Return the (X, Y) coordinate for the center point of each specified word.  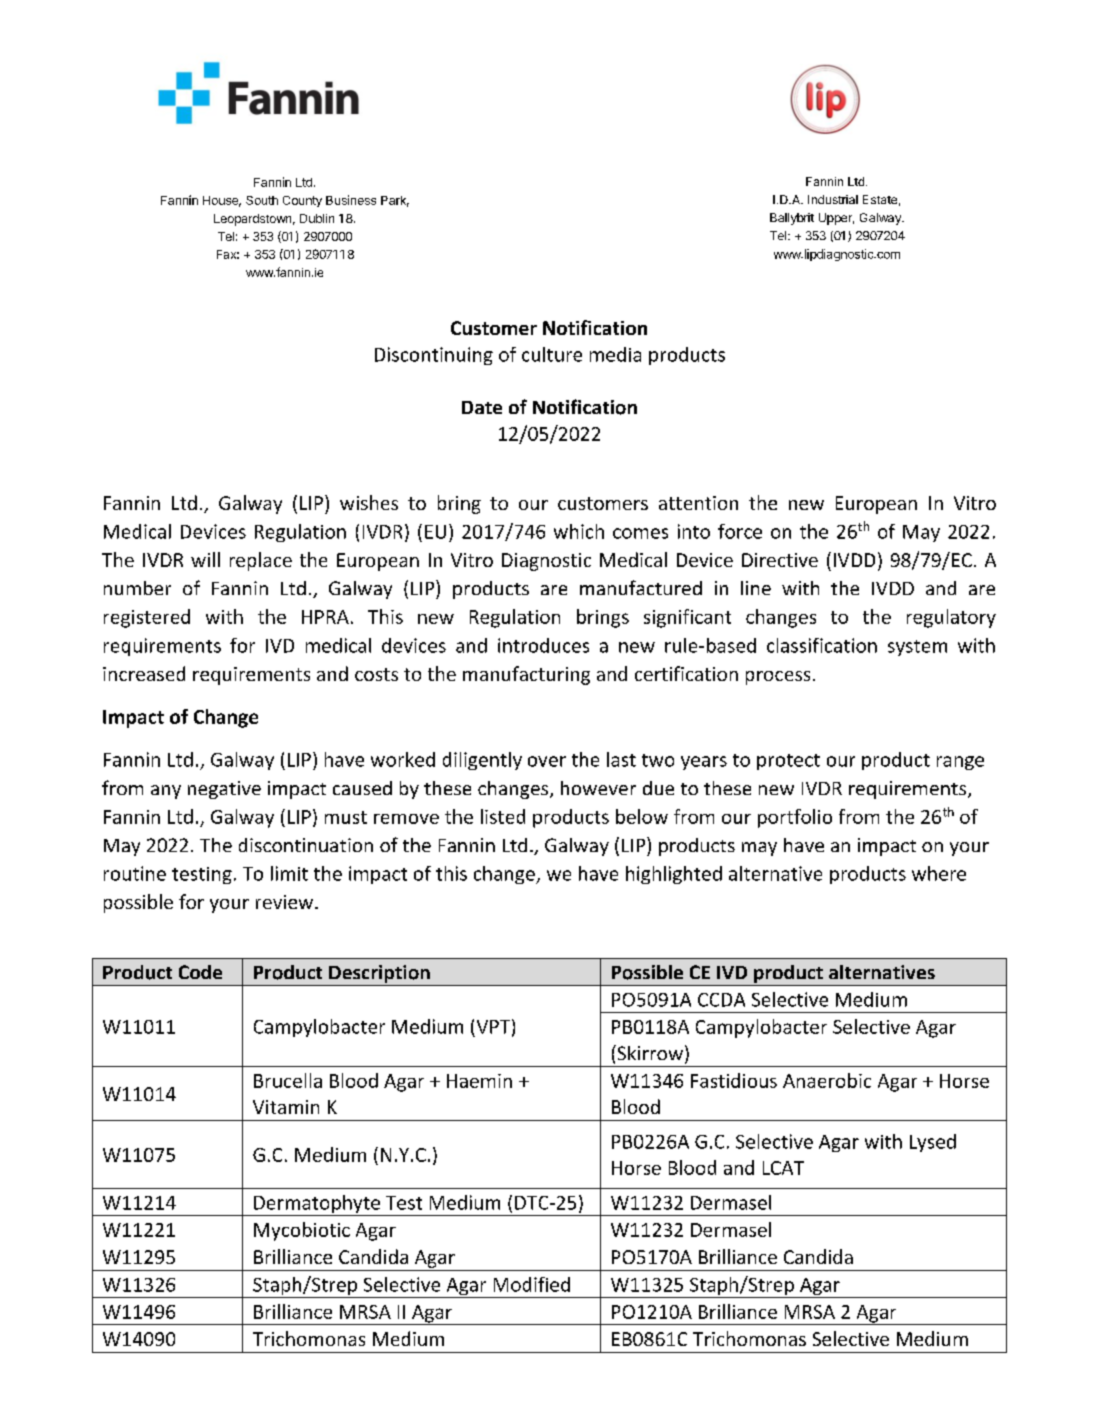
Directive (780, 560)
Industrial (833, 199)
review (284, 902)
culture (552, 354)
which (579, 531)
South (262, 200)
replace (261, 561)
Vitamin (286, 1107)
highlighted (674, 875)
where (939, 873)
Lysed (933, 1143)
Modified (532, 1284)
